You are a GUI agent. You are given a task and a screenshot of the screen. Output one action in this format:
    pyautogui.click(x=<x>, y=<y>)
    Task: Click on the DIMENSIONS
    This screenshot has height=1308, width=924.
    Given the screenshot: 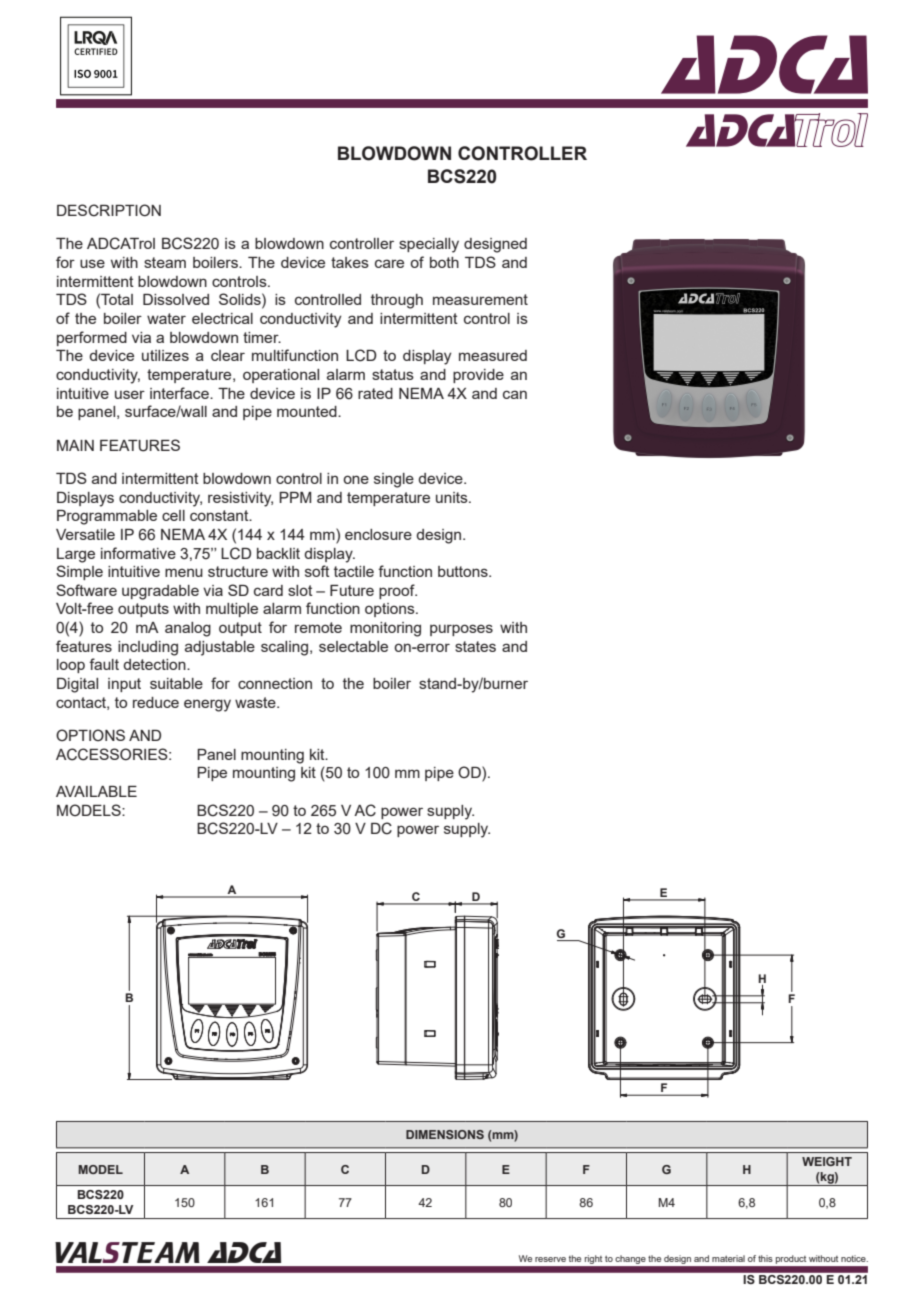 What is the action you would take?
    pyautogui.click(x=445, y=1134)
